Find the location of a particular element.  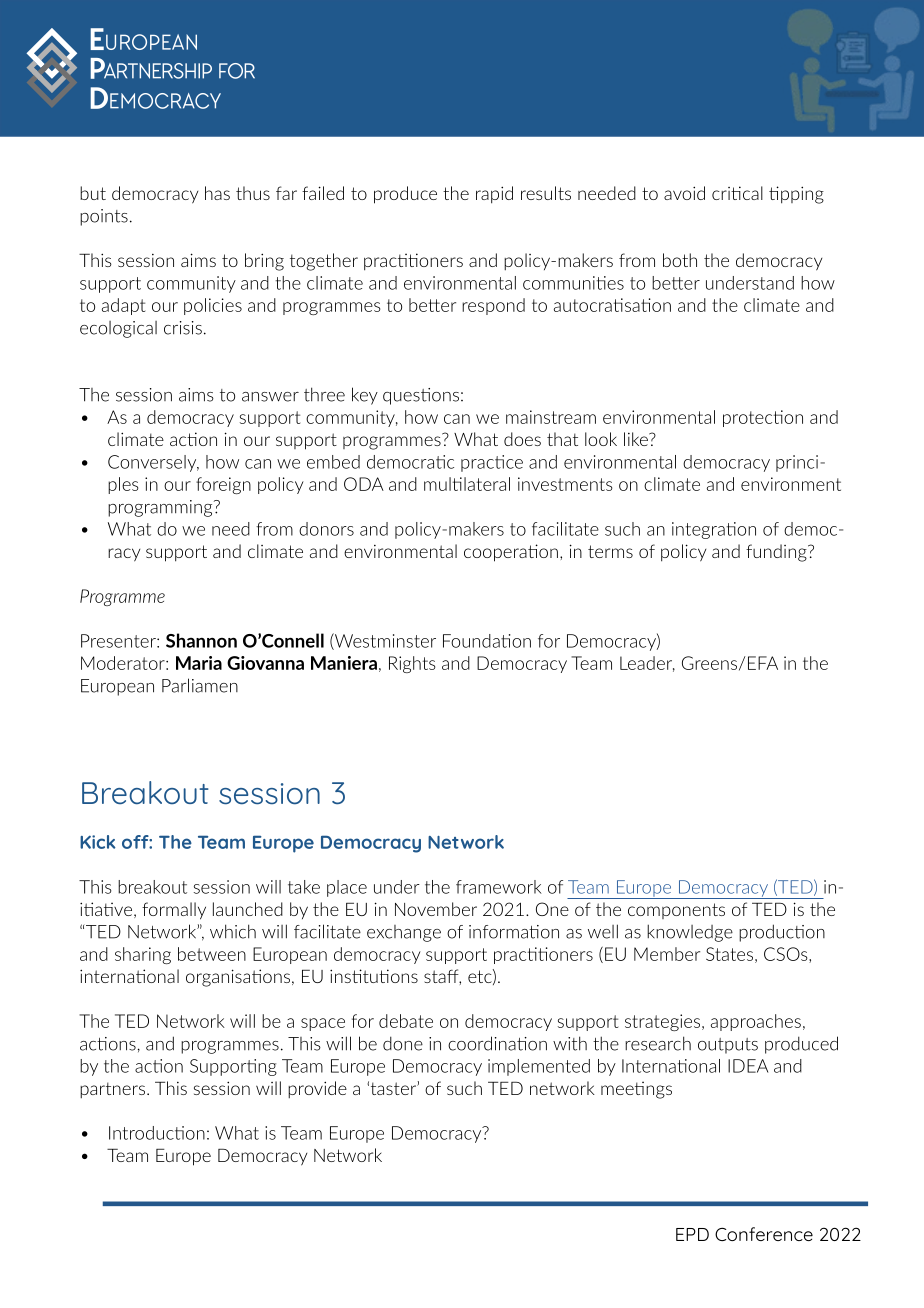

Maria is located at coordinates (199, 663).
